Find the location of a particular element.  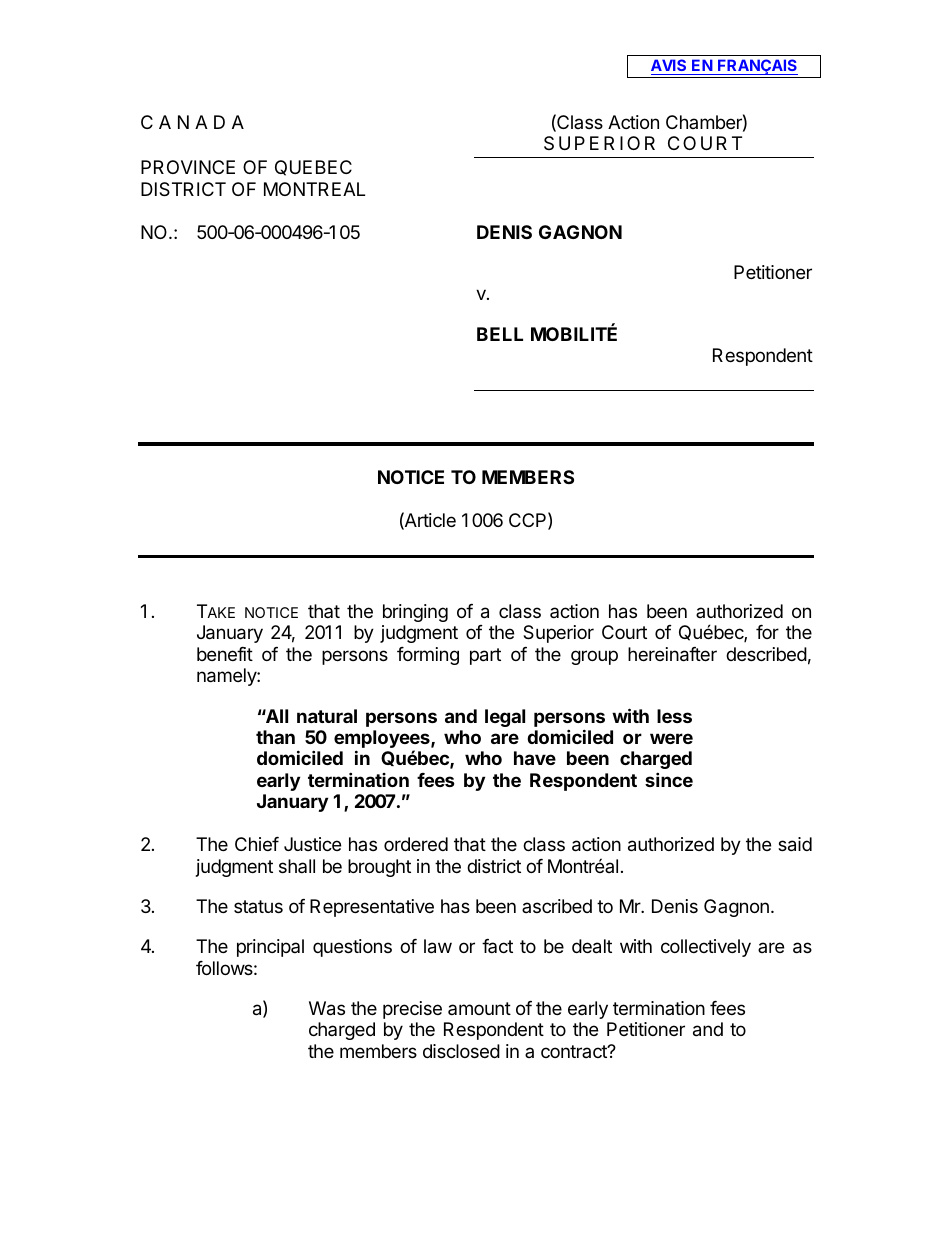

Was is located at coordinates (327, 1008).
